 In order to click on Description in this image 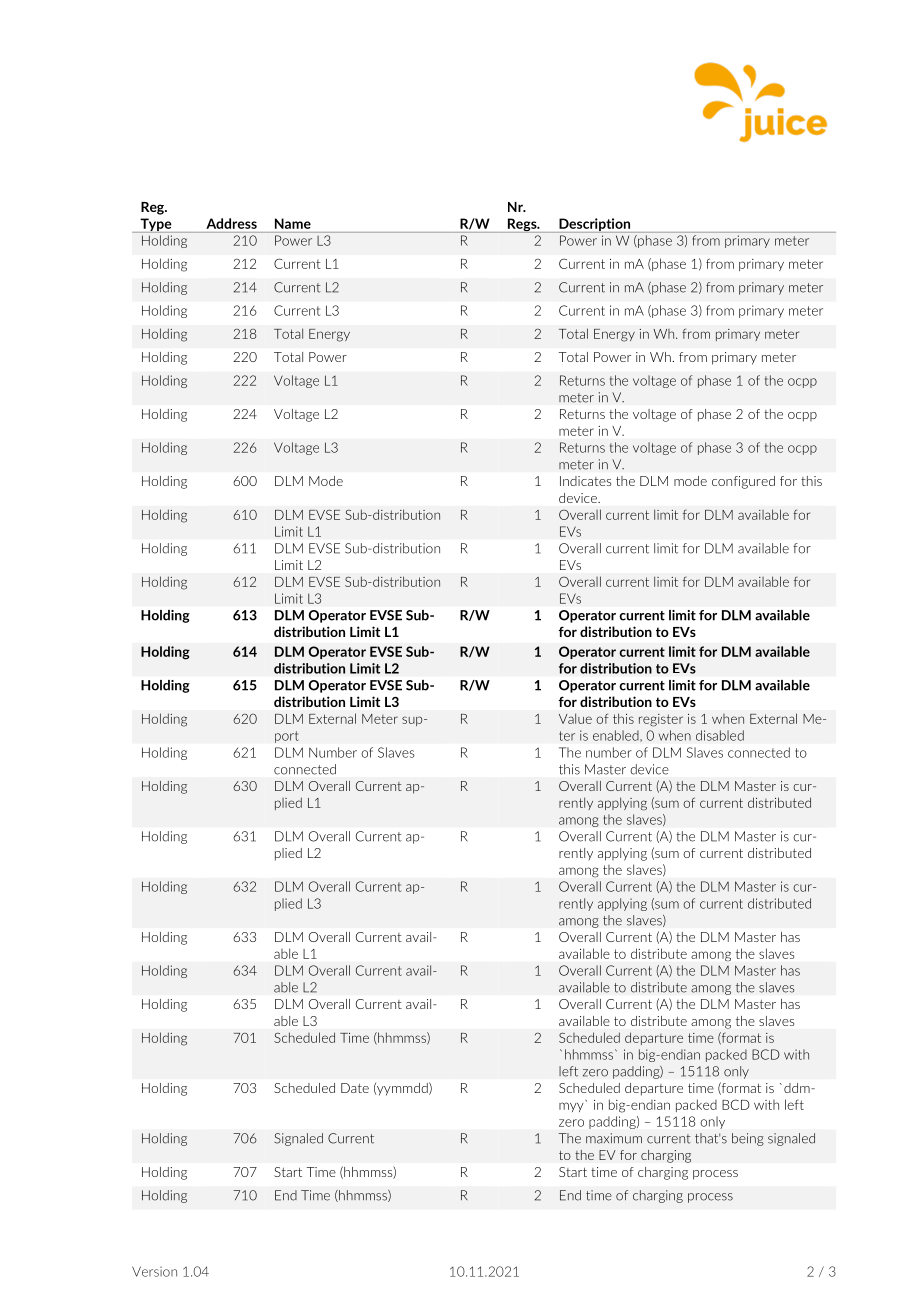, I will do `click(594, 225)`.
